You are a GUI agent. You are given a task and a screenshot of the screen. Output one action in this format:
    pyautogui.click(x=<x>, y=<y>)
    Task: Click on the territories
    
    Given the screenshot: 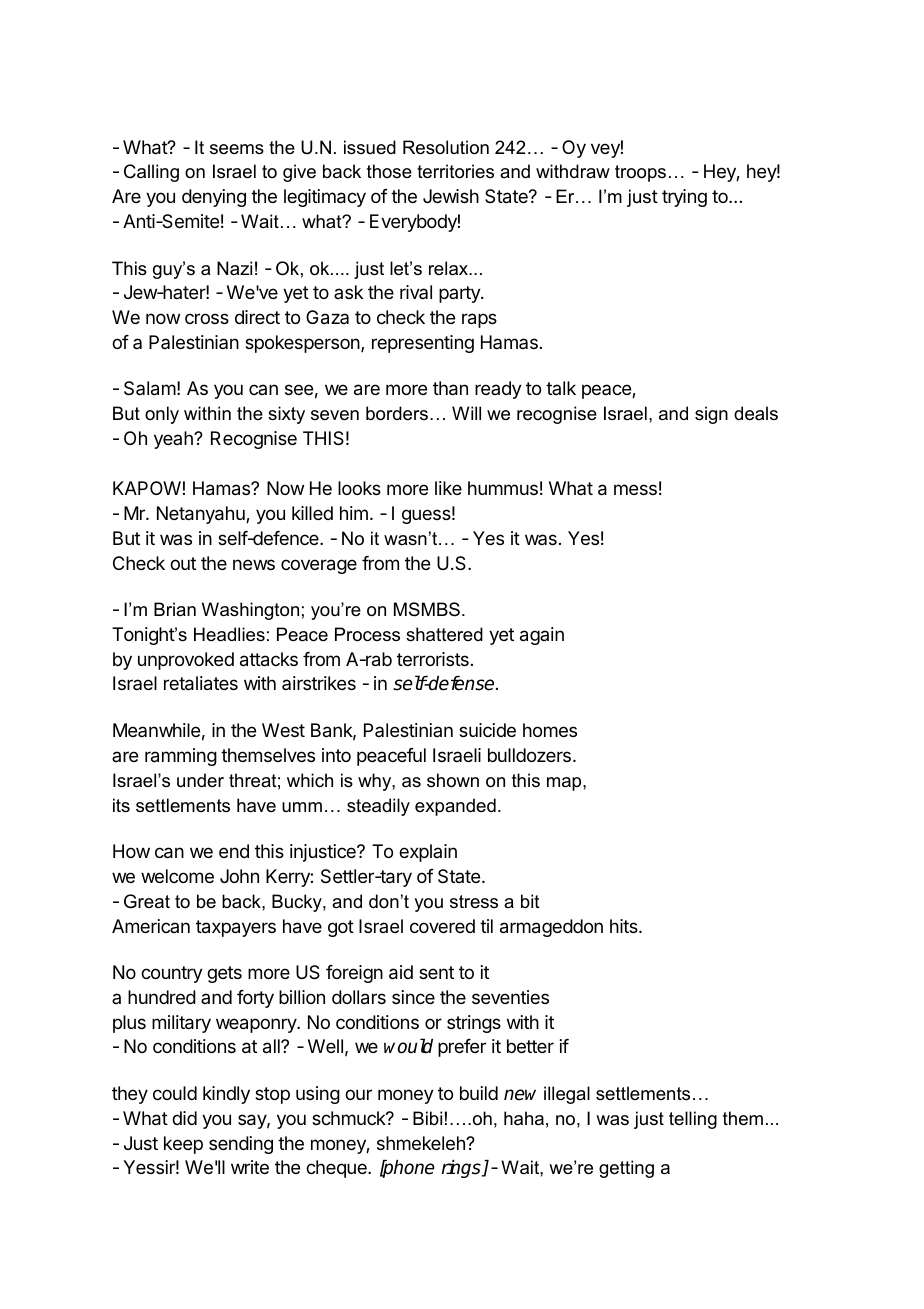 What is the action you would take?
    pyautogui.click(x=455, y=171)
